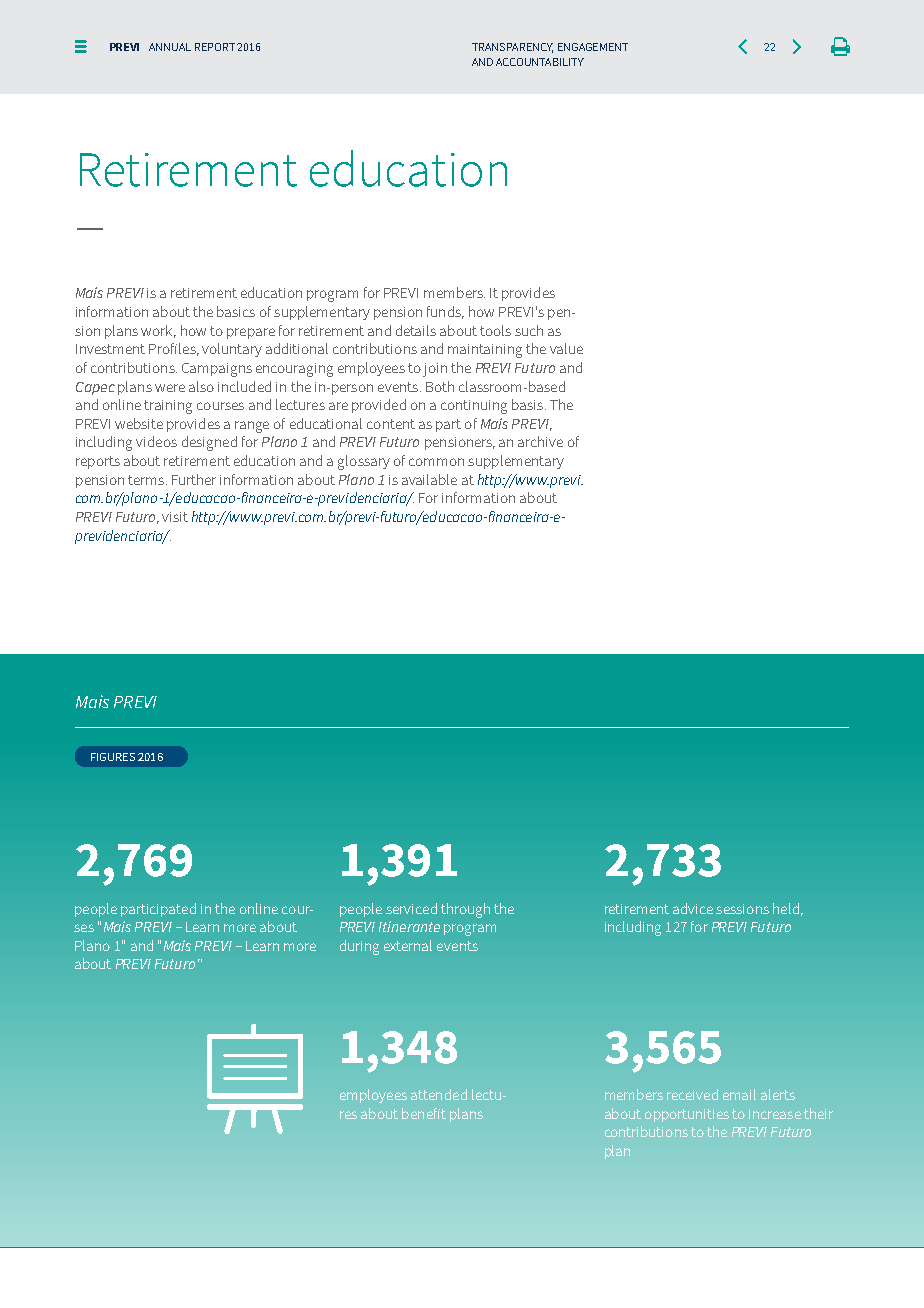 The height and width of the page is (1308, 924). What do you see at coordinates (232, 350) in the page?
I see `voluntary` at bounding box center [232, 350].
